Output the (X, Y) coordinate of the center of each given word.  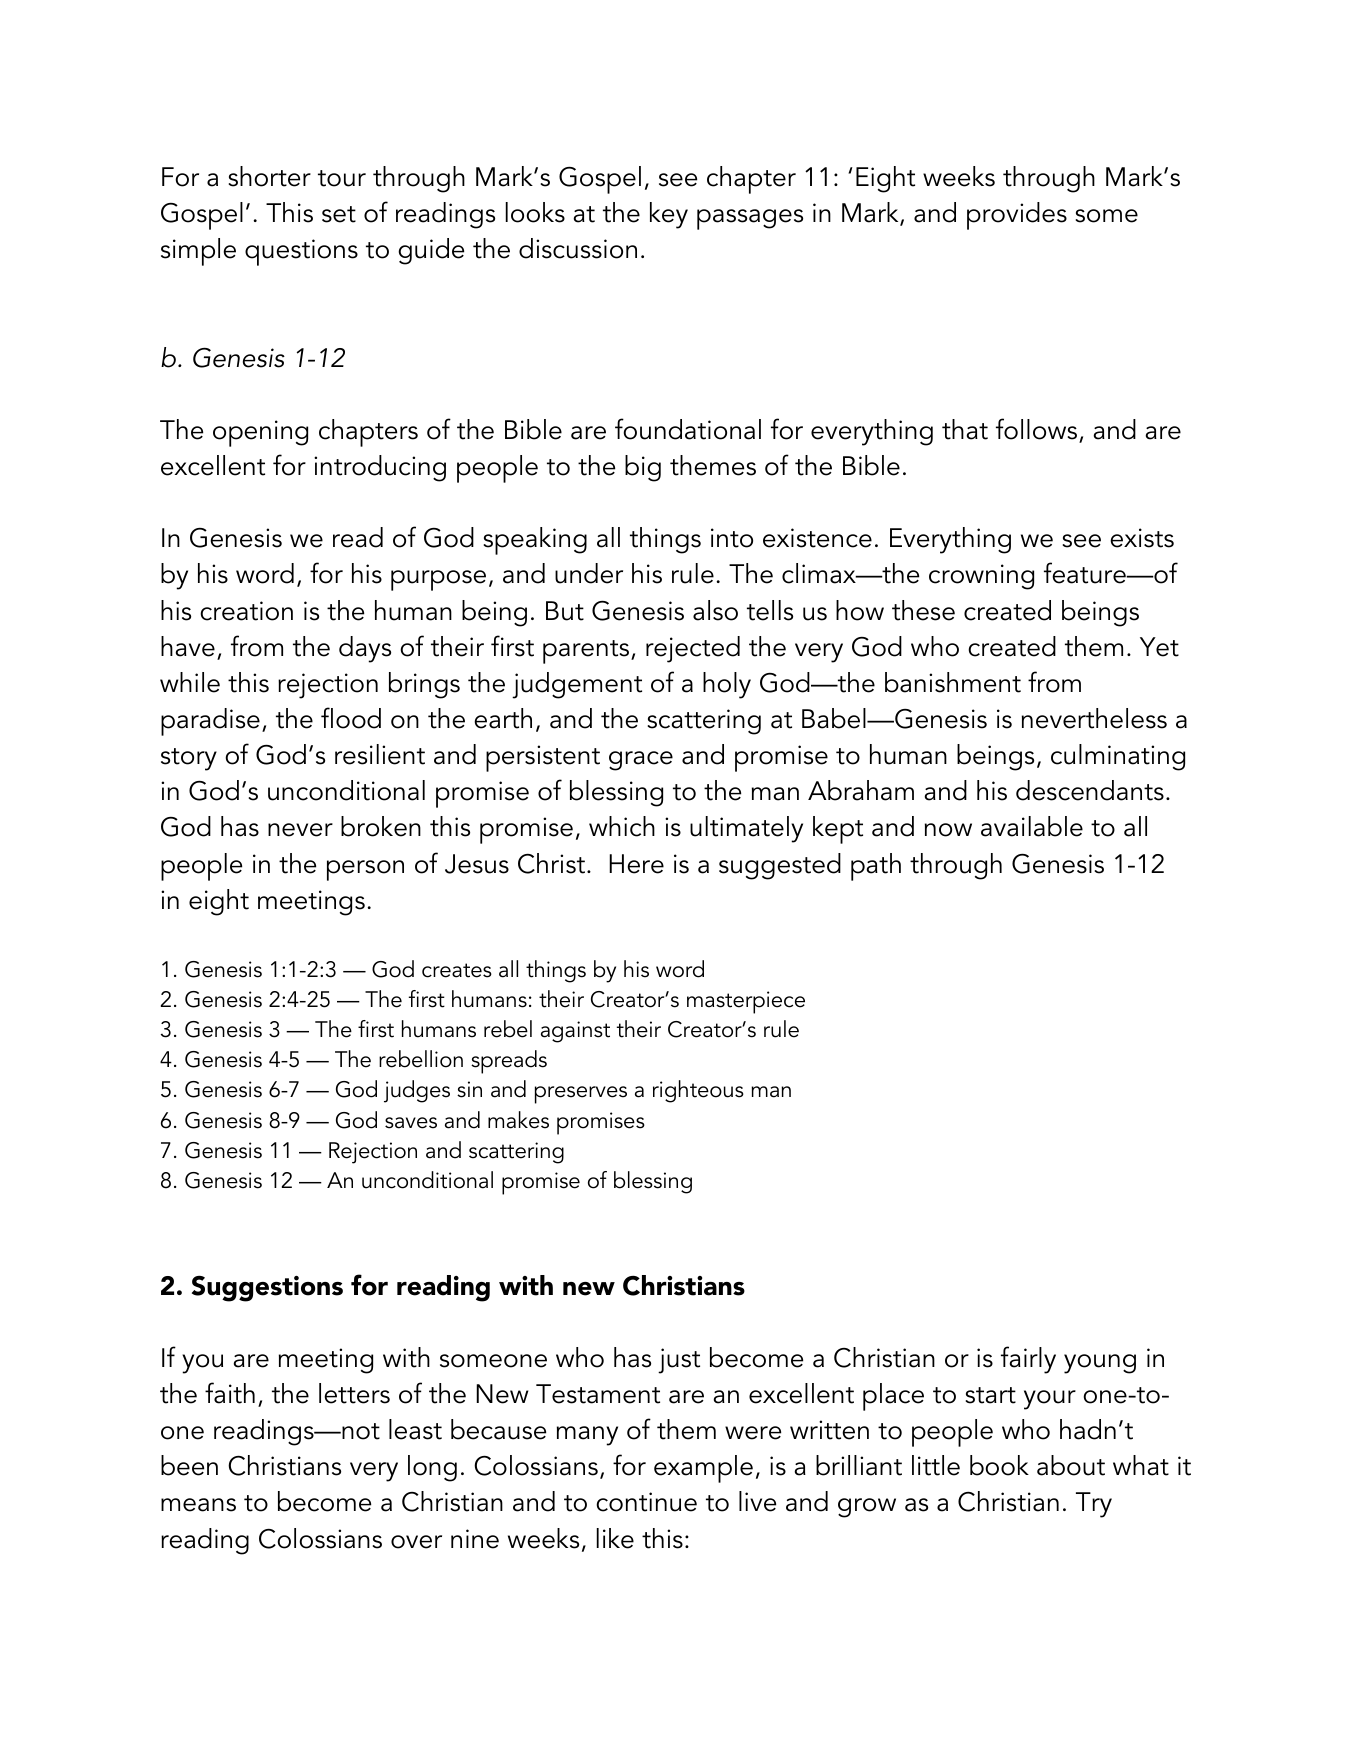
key (669, 215)
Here (636, 864)
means (198, 1505)
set (339, 214)
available (1032, 826)
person (365, 870)
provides (1017, 216)
